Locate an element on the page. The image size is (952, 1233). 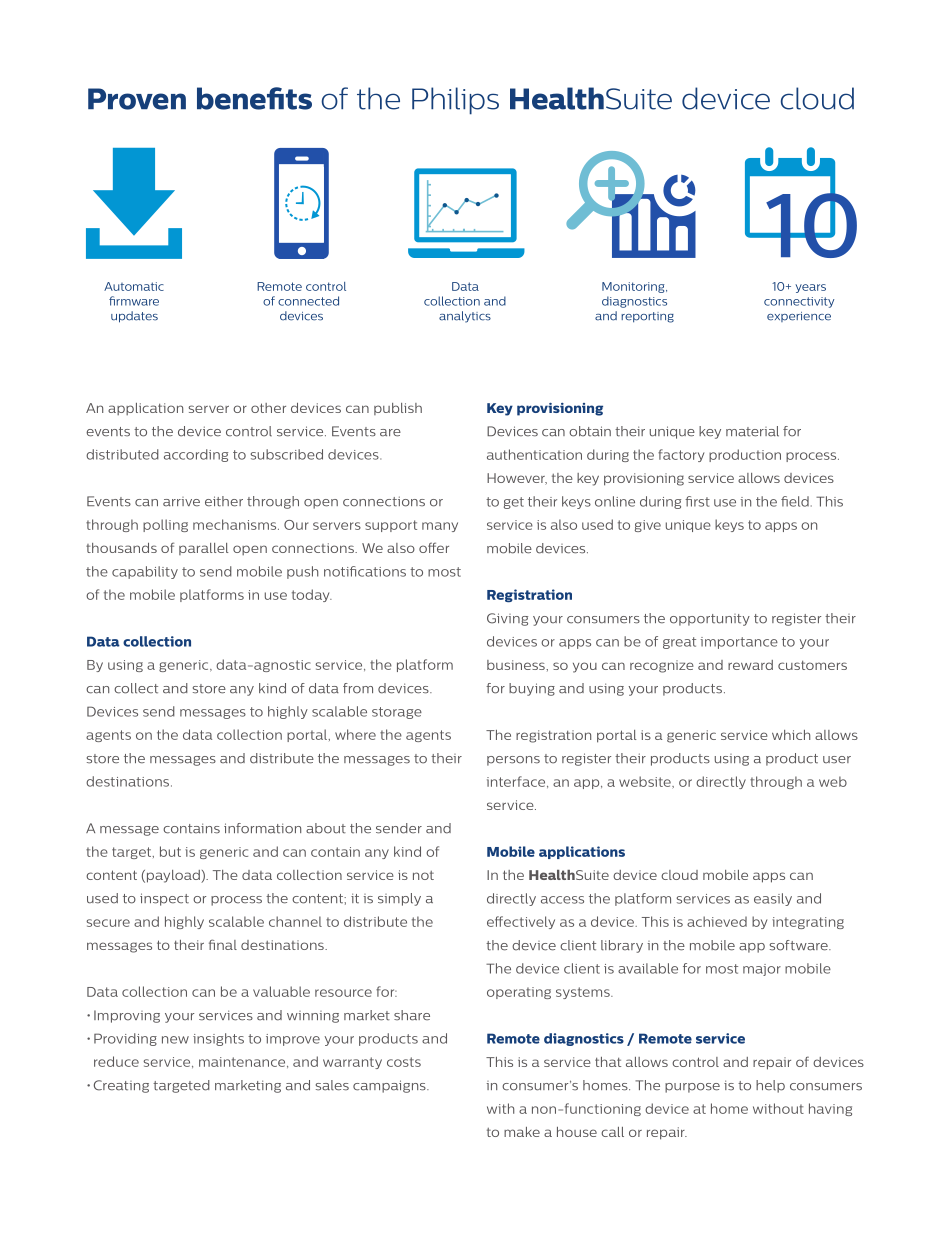
capability is located at coordinates (145, 572).
